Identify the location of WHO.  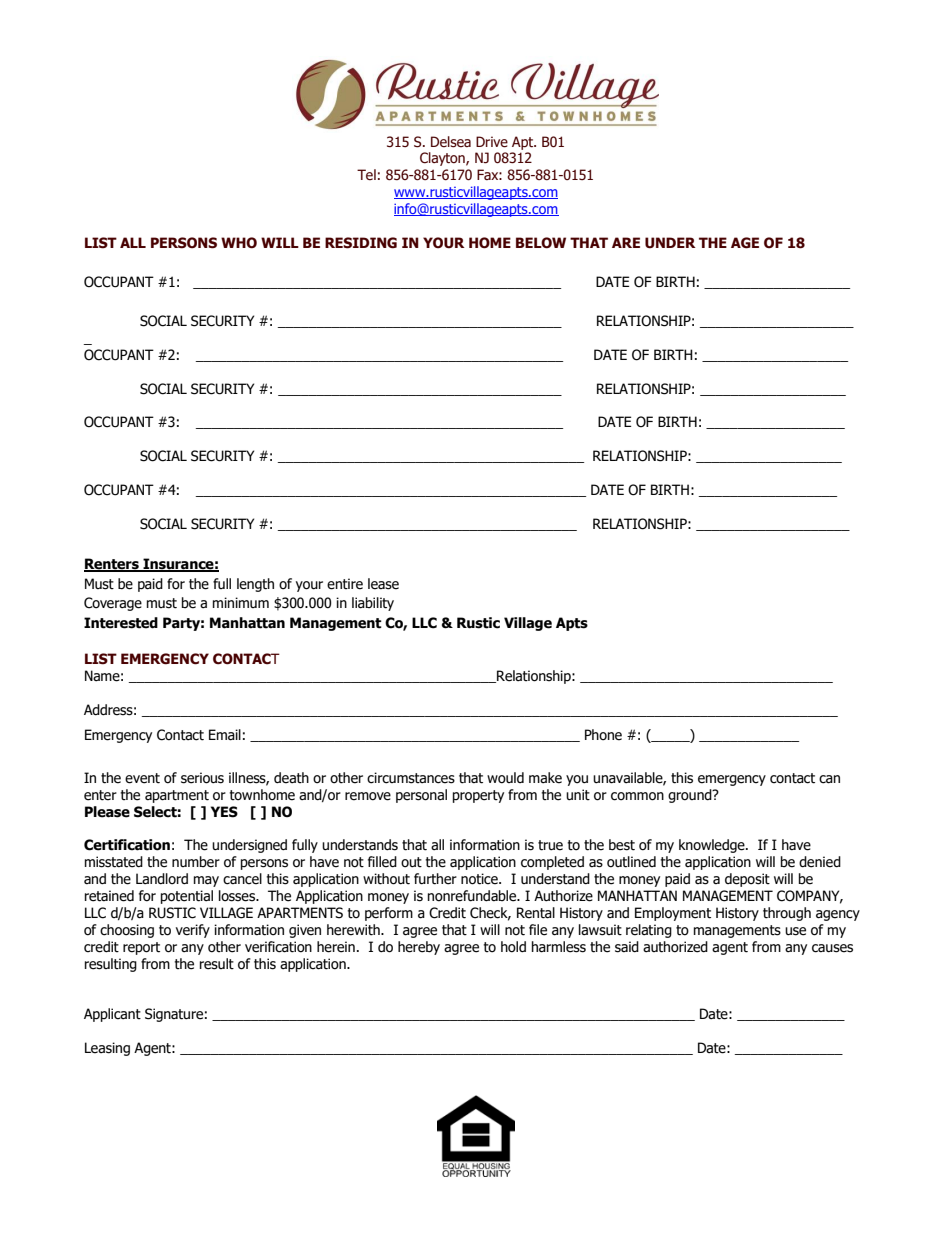
(239, 243).
